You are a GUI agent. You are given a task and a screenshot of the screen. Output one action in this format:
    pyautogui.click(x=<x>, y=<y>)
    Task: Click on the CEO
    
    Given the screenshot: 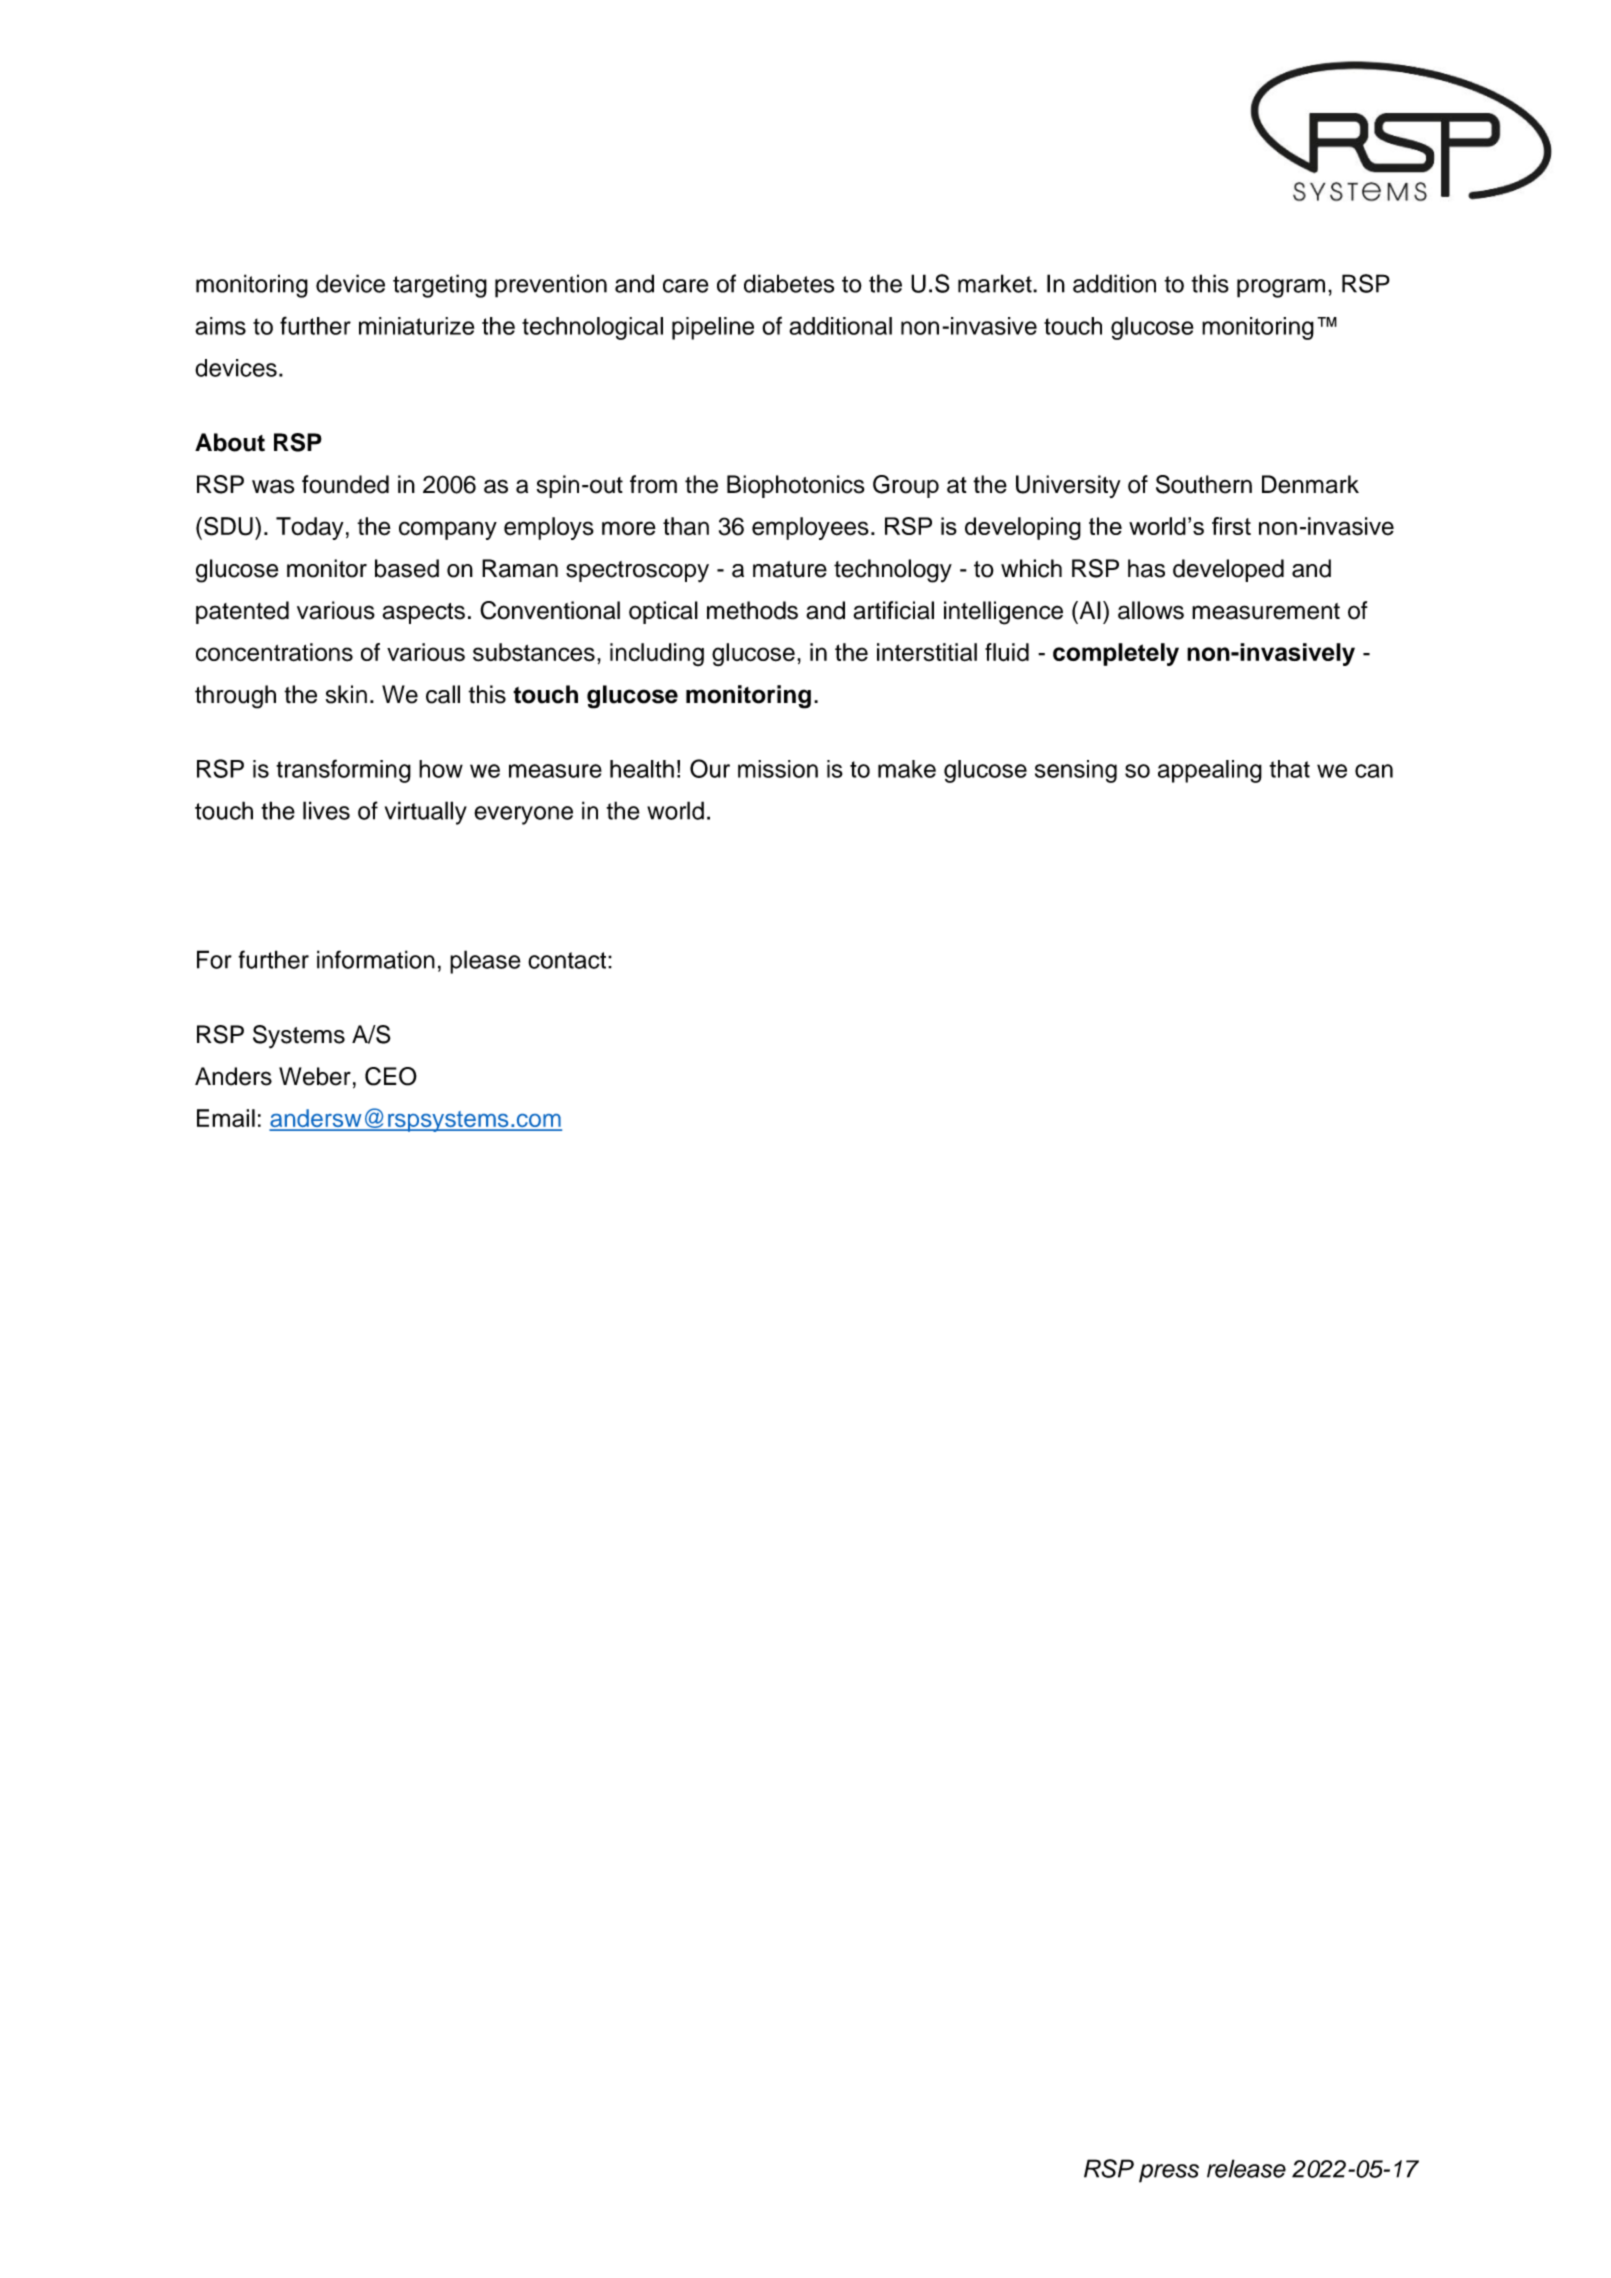 What is the action you would take?
    pyautogui.click(x=391, y=1076)
